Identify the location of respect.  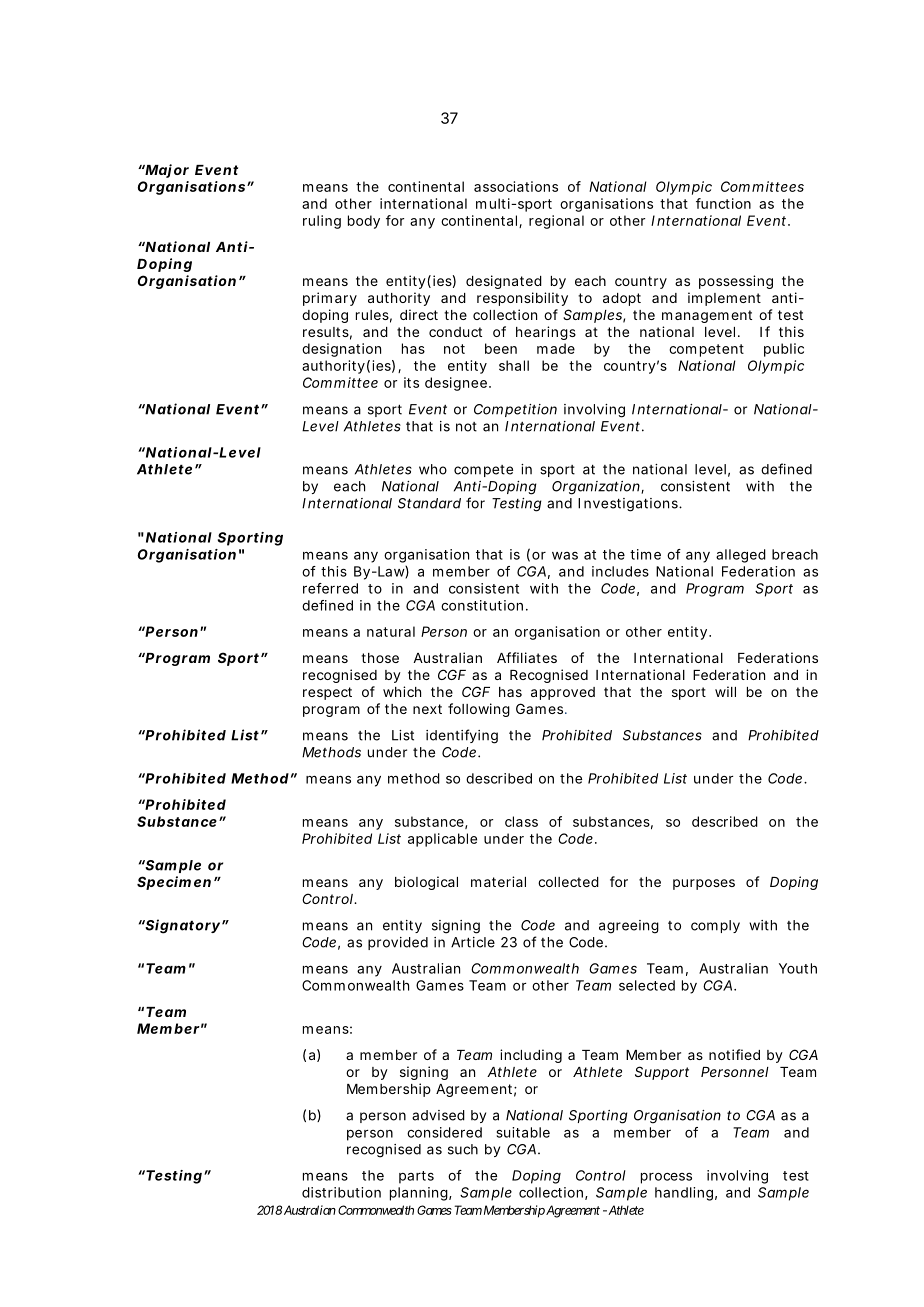
(327, 693).
